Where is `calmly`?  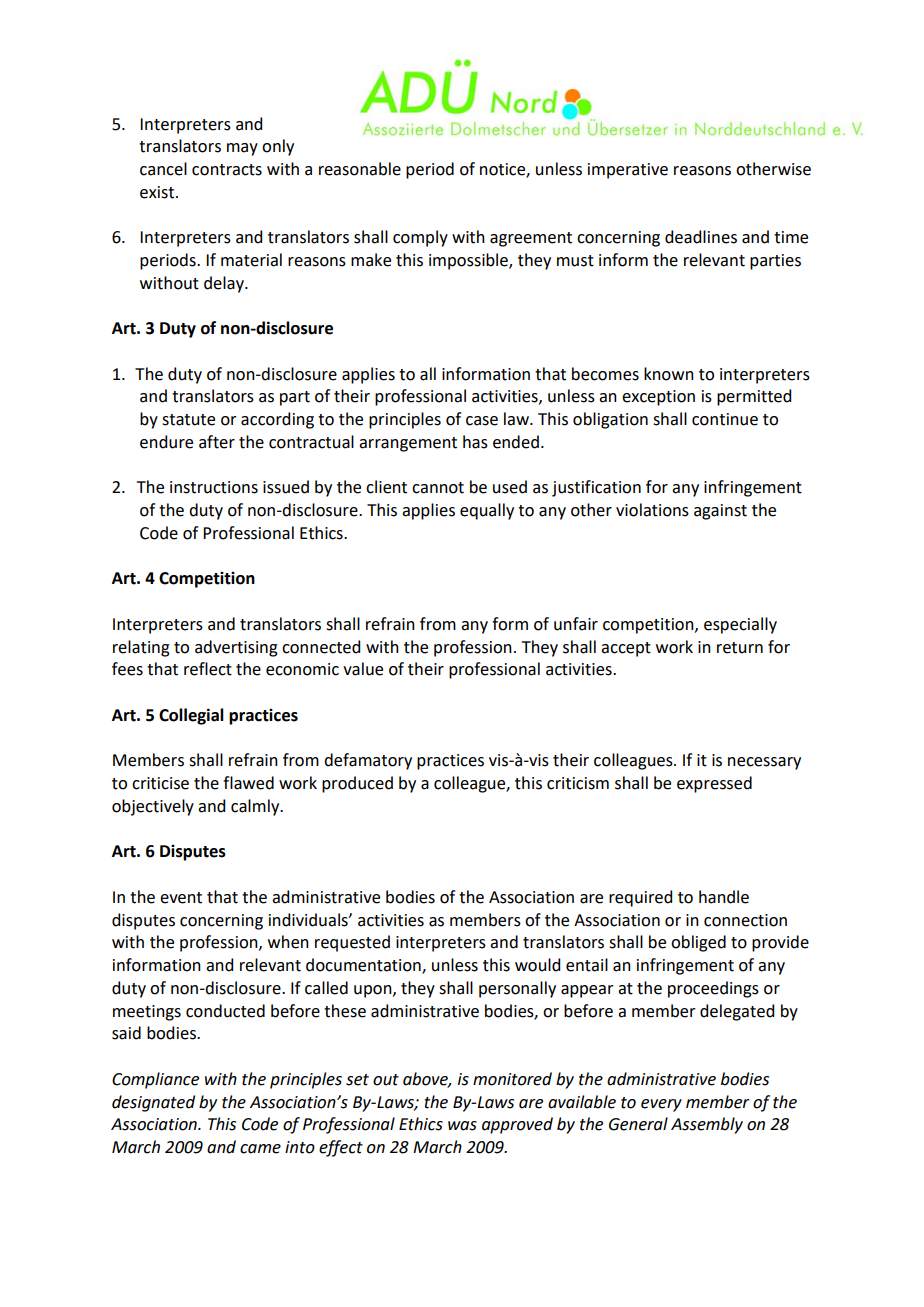
calmly is located at coordinates (256, 807).
